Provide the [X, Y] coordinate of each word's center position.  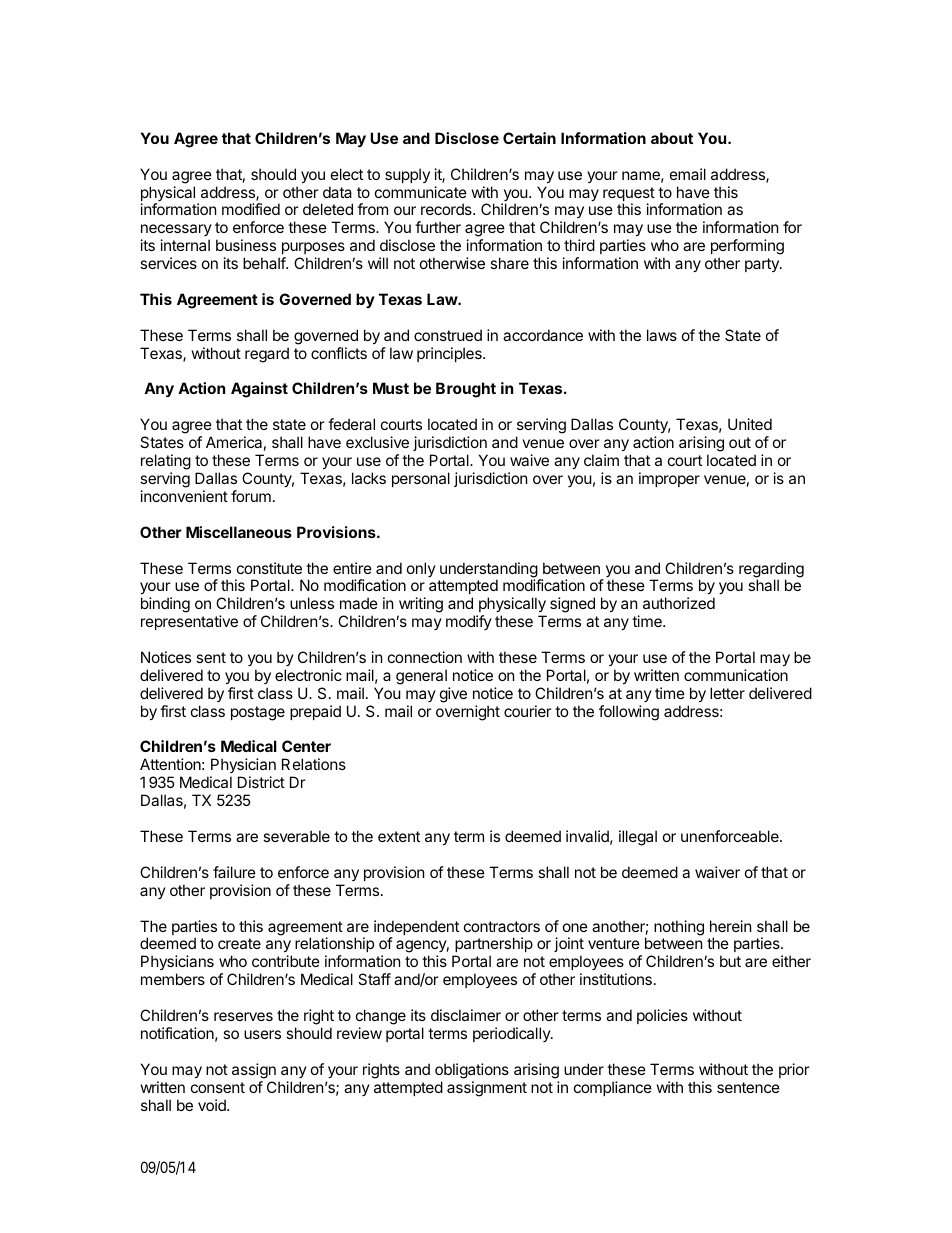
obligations [472, 1071]
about [672, 138]
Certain [529, 138]
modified [251, 209]
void [213, 1105]
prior [794, 1070]
